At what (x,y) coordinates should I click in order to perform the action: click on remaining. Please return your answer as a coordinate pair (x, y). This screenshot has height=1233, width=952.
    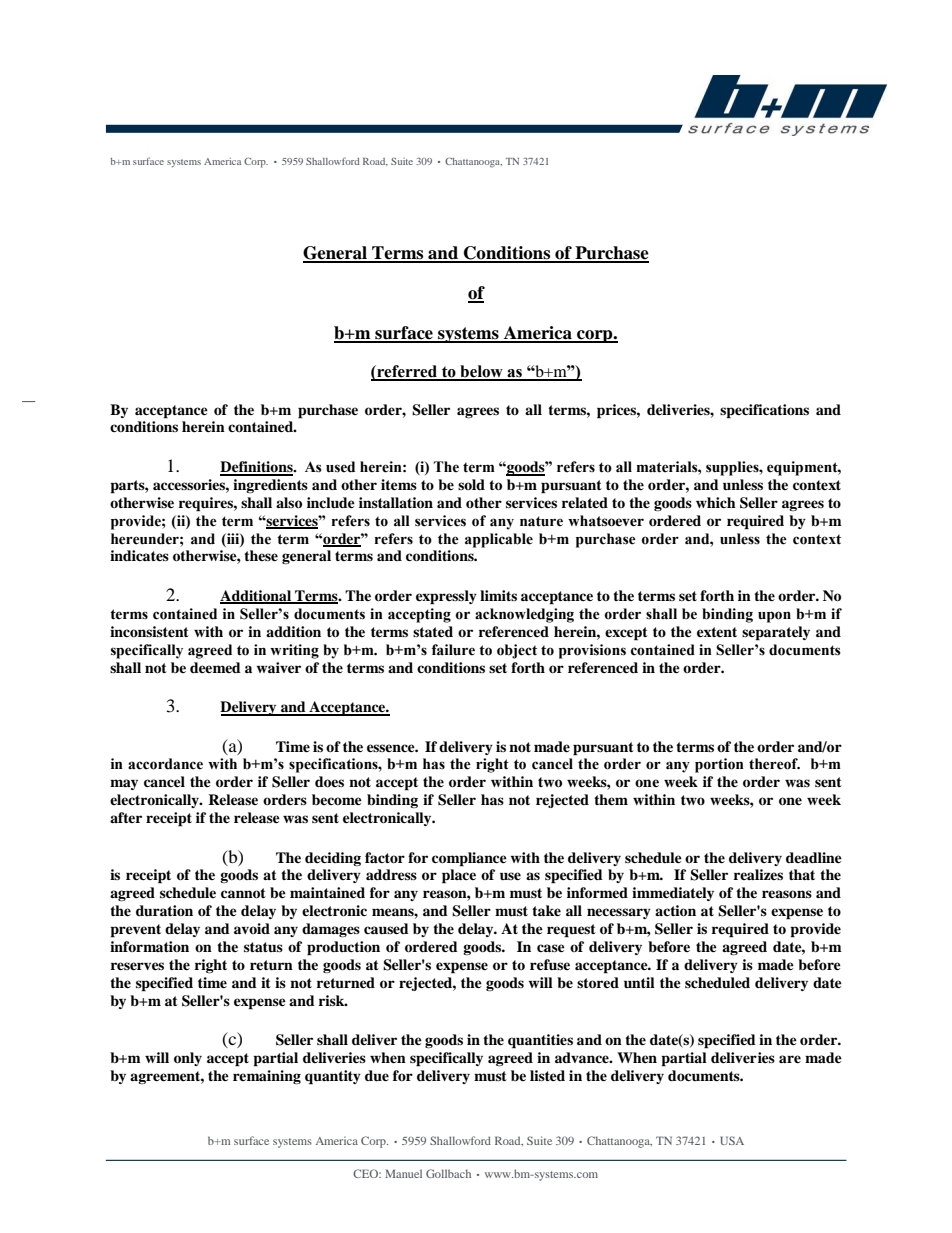
    Looking at the image, I should click on (267, 1077).
